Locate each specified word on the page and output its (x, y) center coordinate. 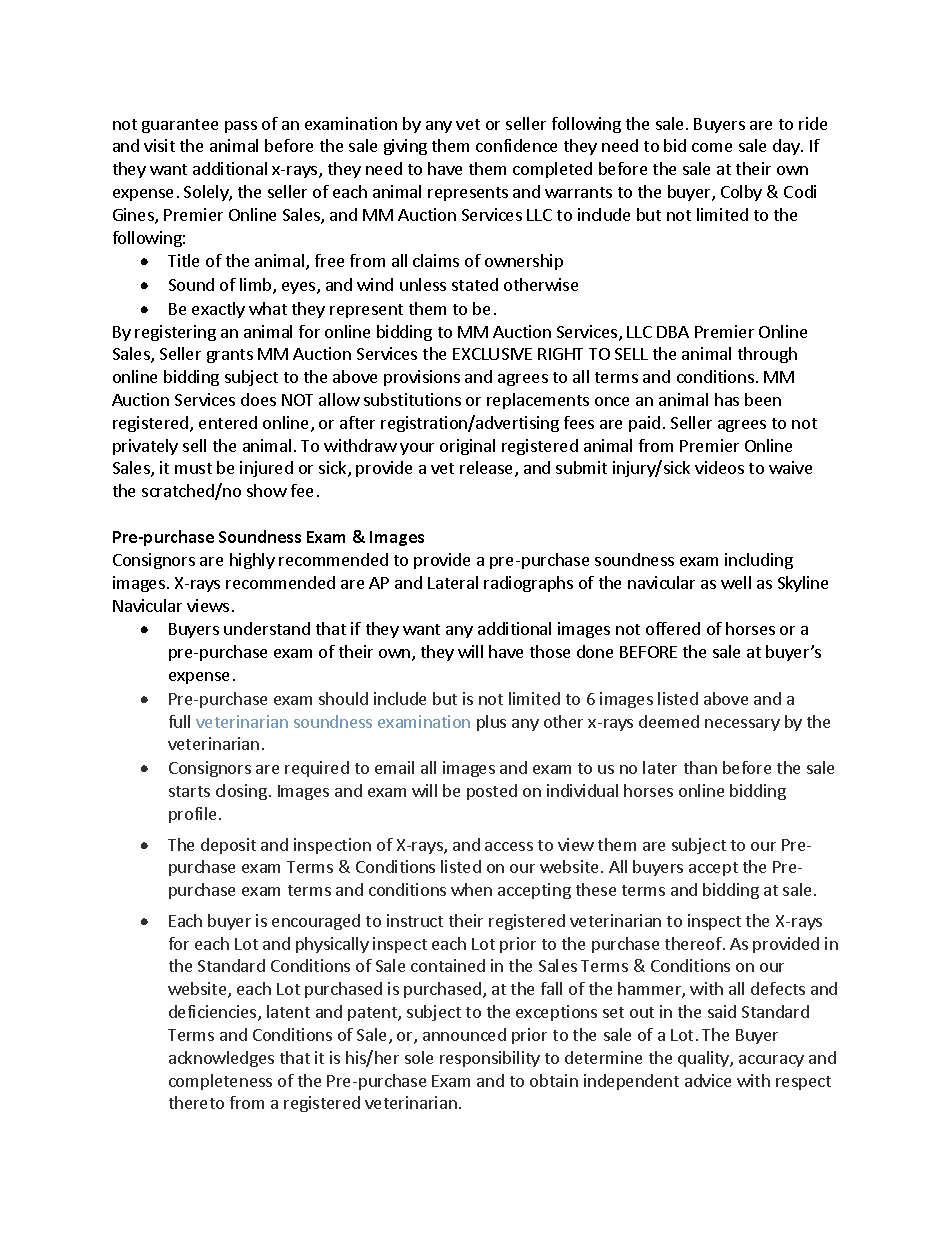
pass (241, 127)
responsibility (490, 1059)
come (712, 147)
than (700, 767)
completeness (220, 1082)
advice (708, 1080)
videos (719, 467)
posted (492, 792)
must (193, 468)
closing (241, 792)
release (488, 469)
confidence (516, 145)
